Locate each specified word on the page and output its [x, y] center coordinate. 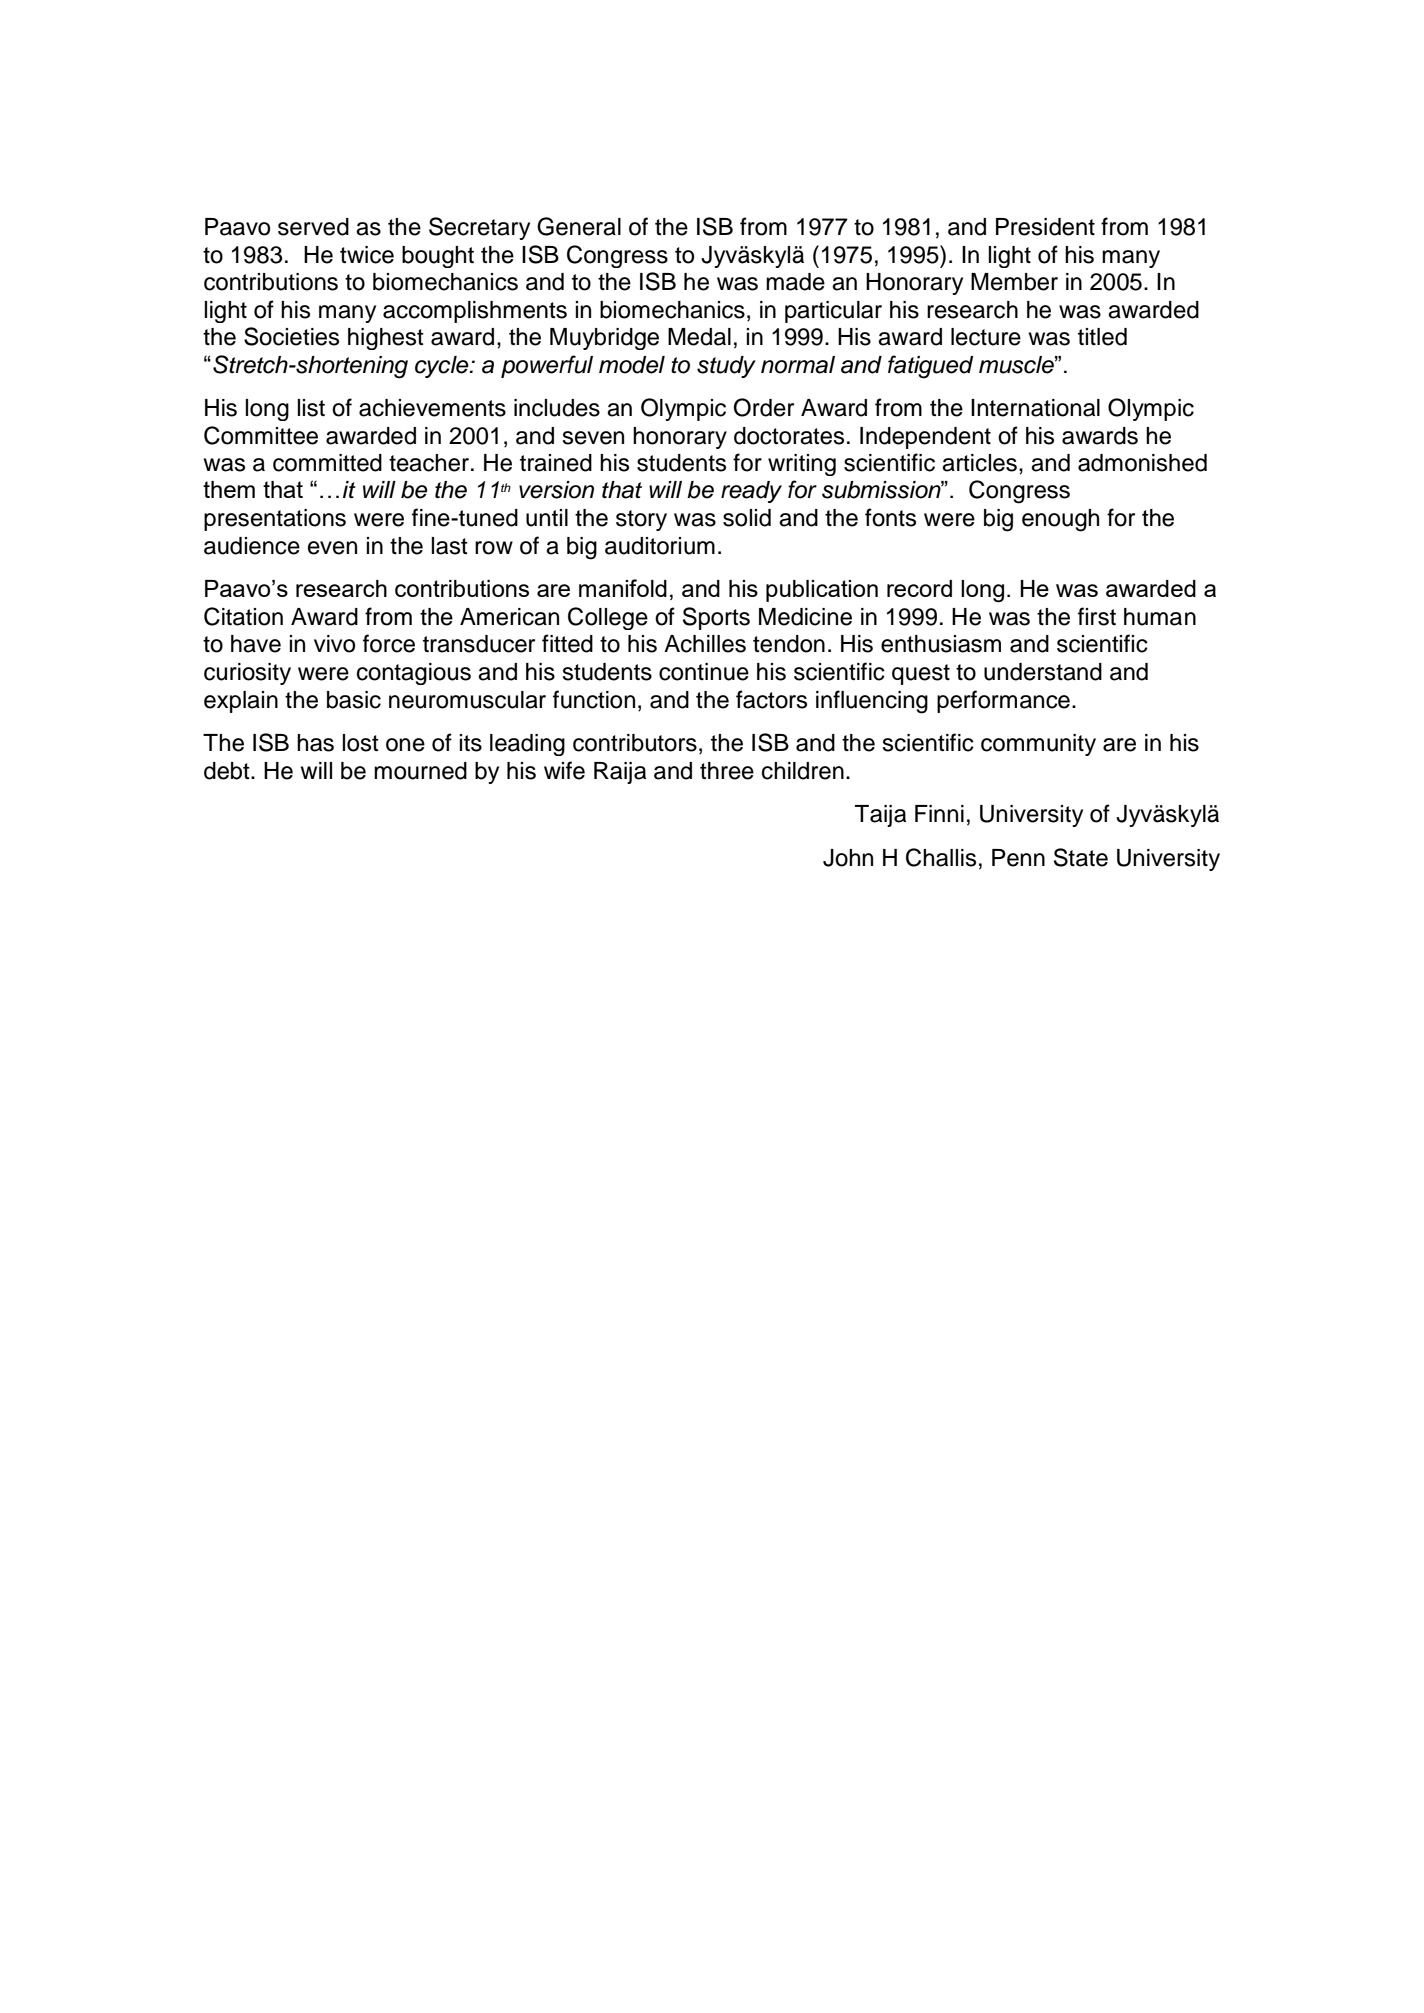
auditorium [660, 546]
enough [1060, 520]
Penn [1018, 858]
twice [367, 255]
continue [704, 672]
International [1035, 408]
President [1045, 227]
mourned [420, 771]
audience [252, 546]
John [848, 858]
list [311, 408]
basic [354, 700]
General [579, 226]
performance [1003, 701]
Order [764, 407]
